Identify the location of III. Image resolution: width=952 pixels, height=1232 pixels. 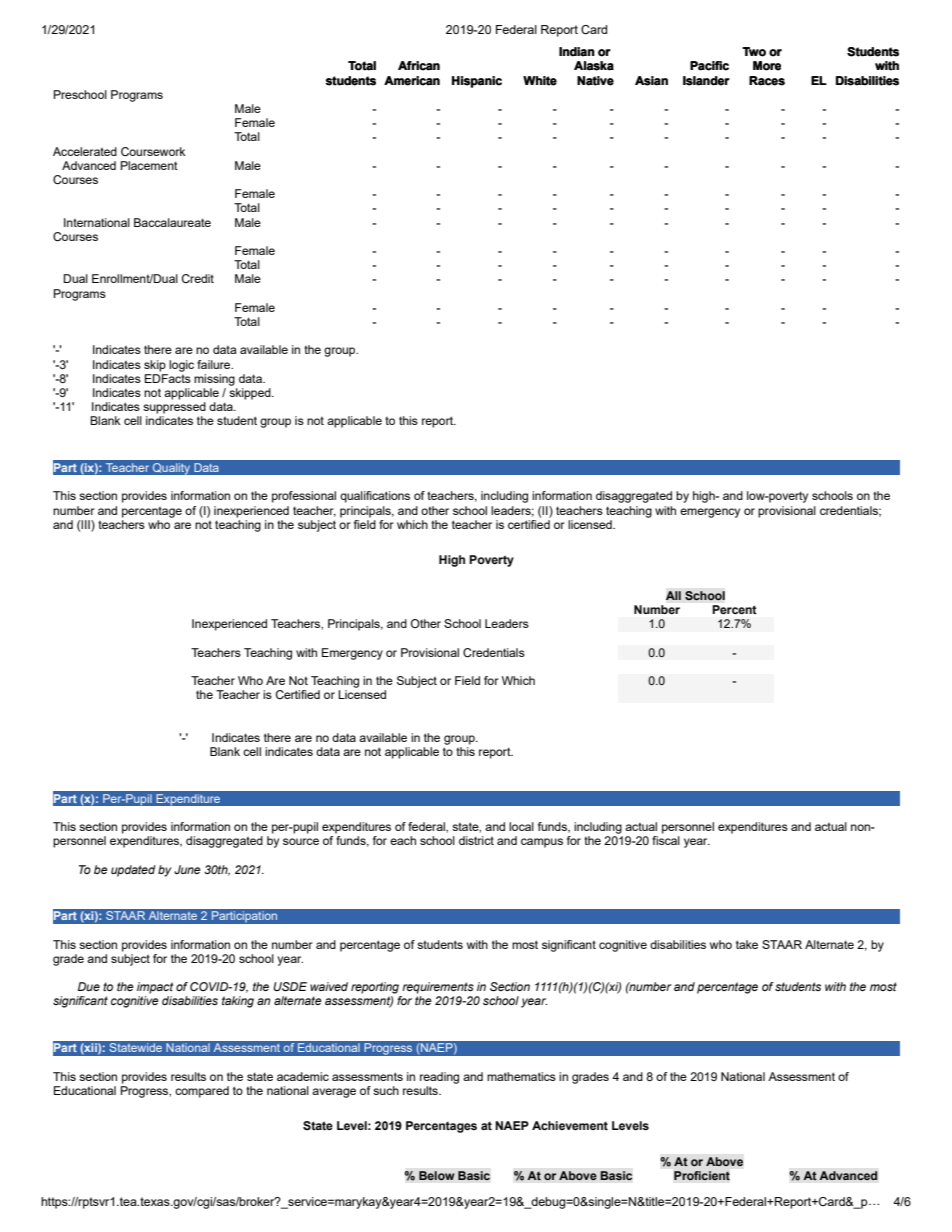
(86, 524).
